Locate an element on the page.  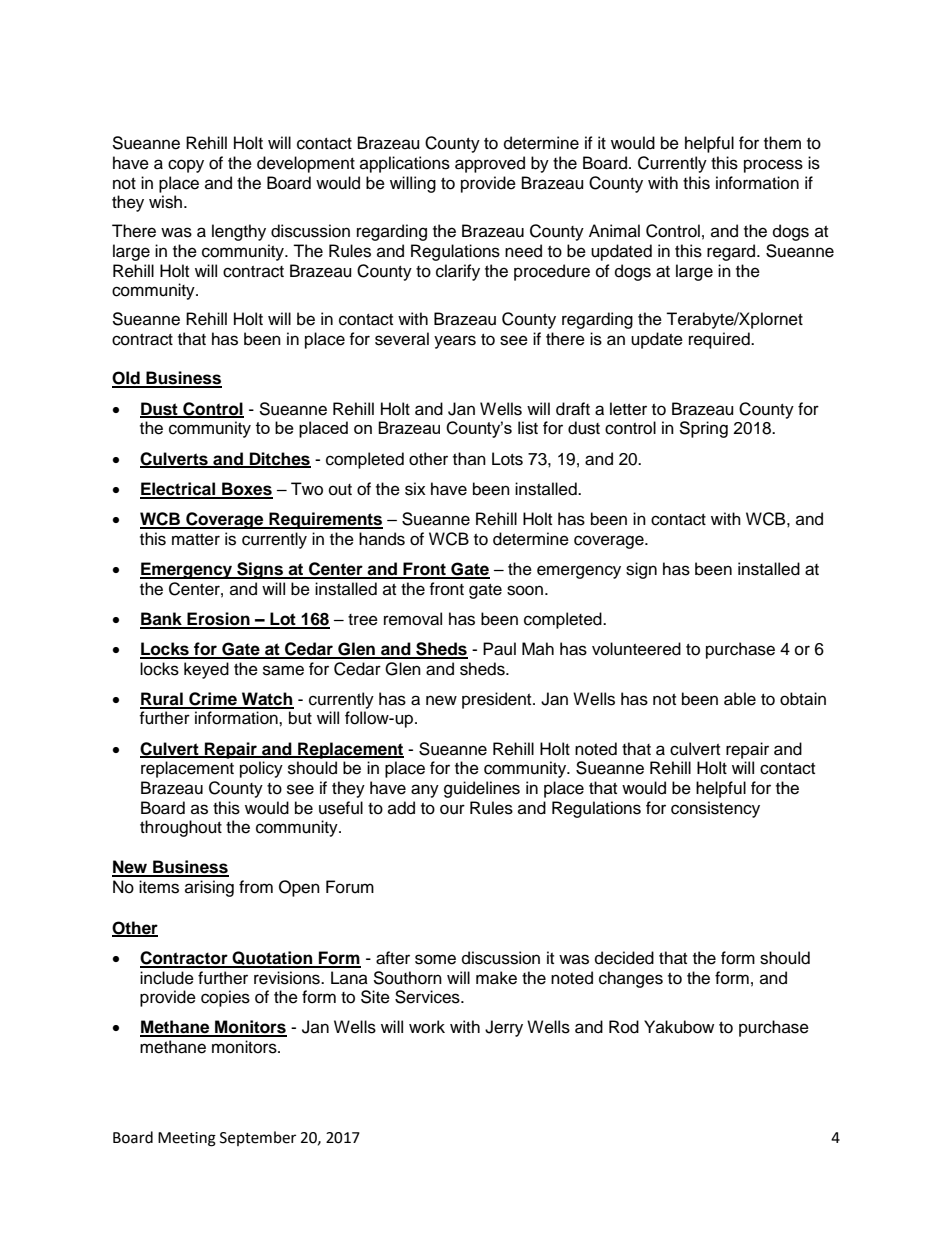
Jerry is located at coordinates (504, 1028).
